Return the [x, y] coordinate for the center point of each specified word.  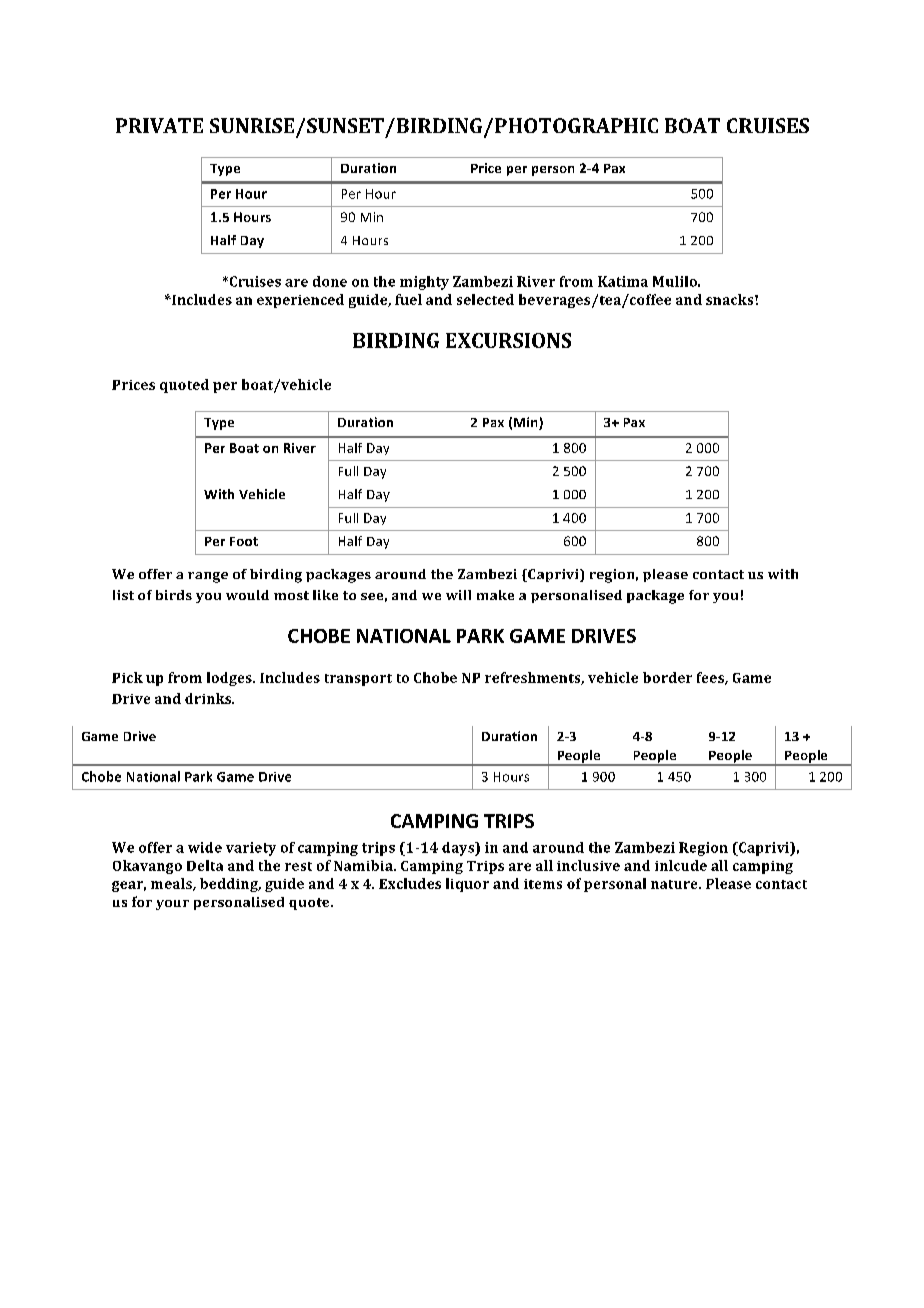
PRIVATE [159, 125]
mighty [424, 283]
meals [172, 884]
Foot [244, 541]
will [458, 595]
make [495, 595]
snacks [731, 299]
